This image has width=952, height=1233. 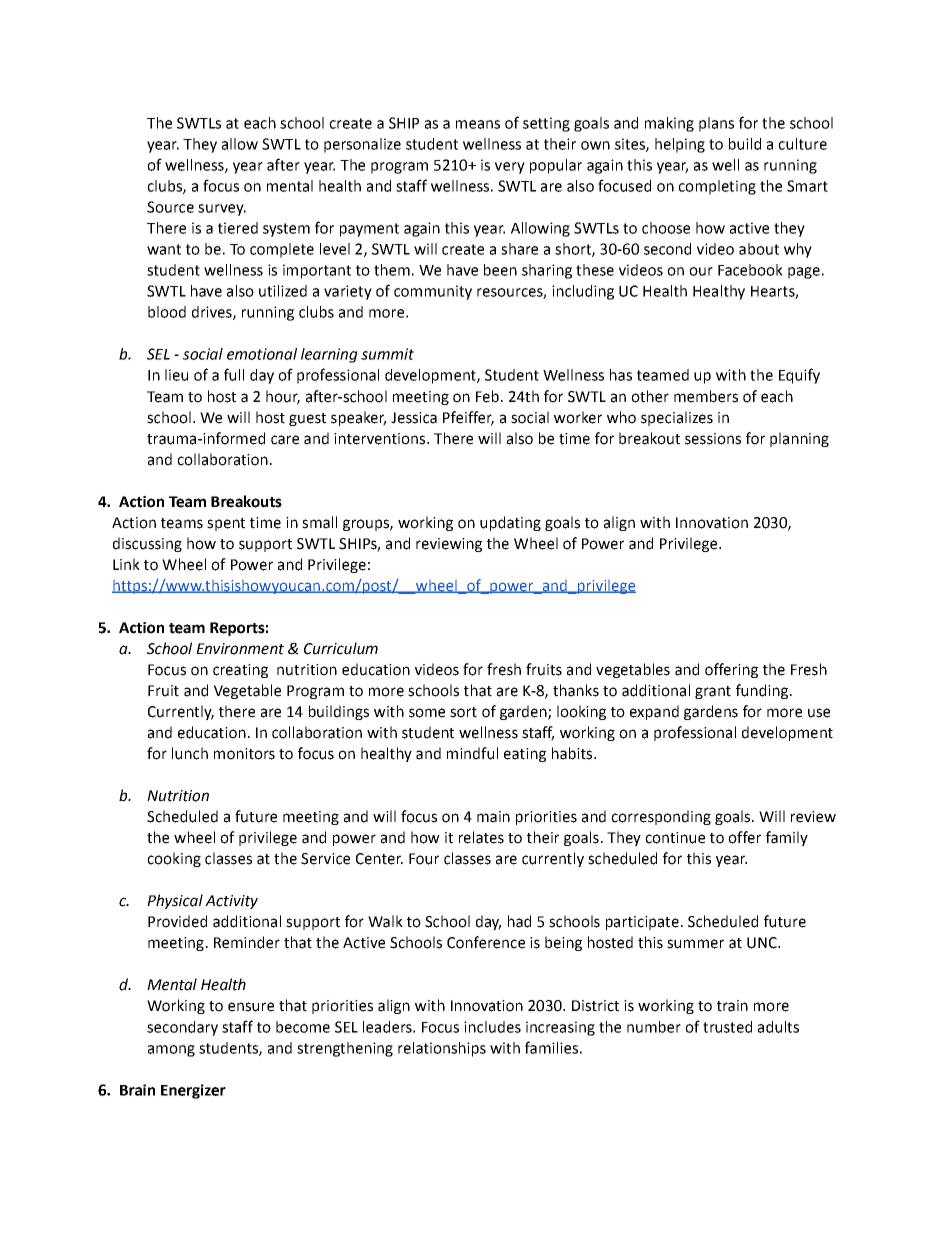 I want to click on continue, so click(x=675, y=838).
